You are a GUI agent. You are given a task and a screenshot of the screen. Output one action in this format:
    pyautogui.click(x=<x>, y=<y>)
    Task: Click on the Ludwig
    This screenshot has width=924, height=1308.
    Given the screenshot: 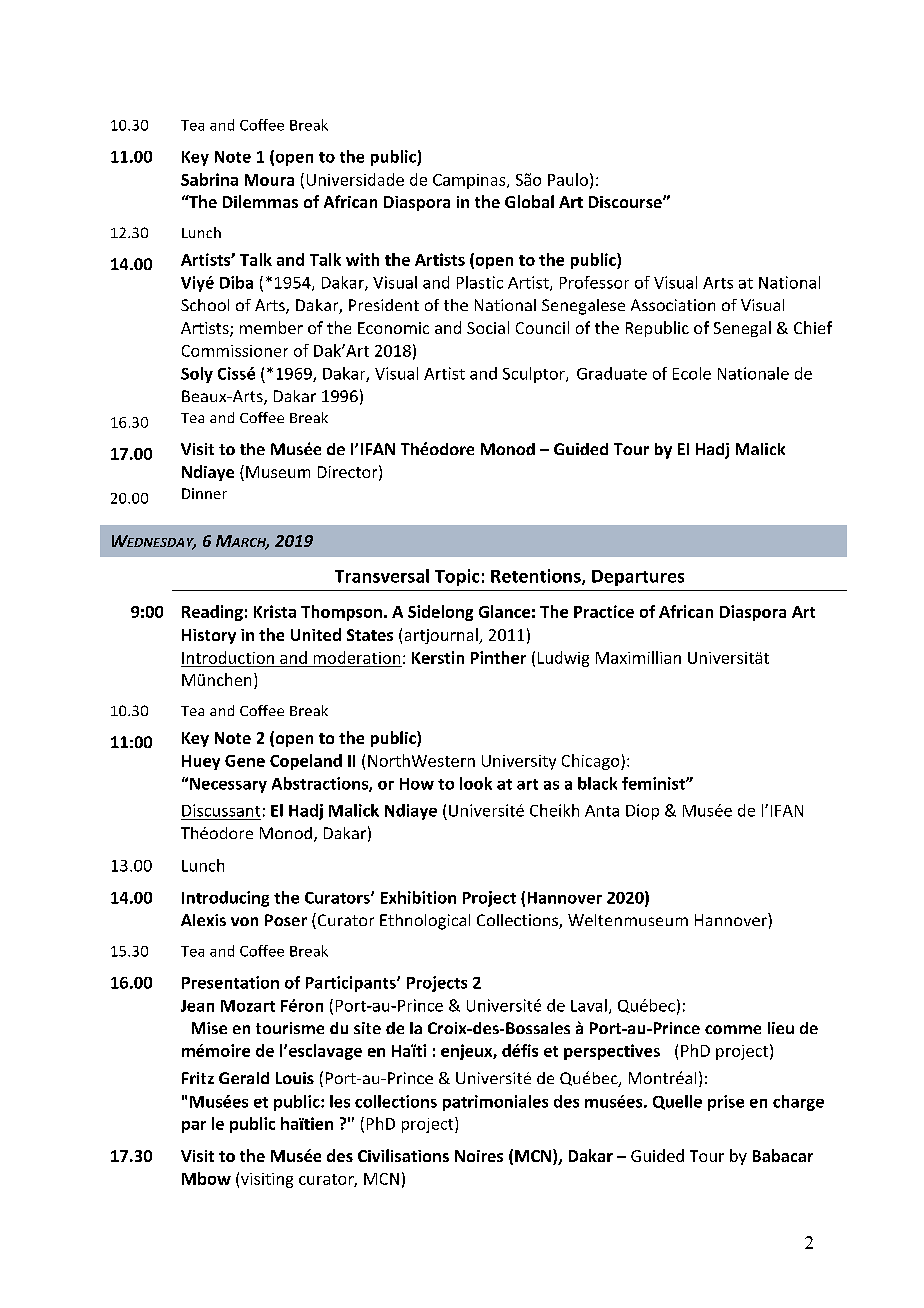 What is the action you would take?
    pyautogui.click(x=563, y=659)
